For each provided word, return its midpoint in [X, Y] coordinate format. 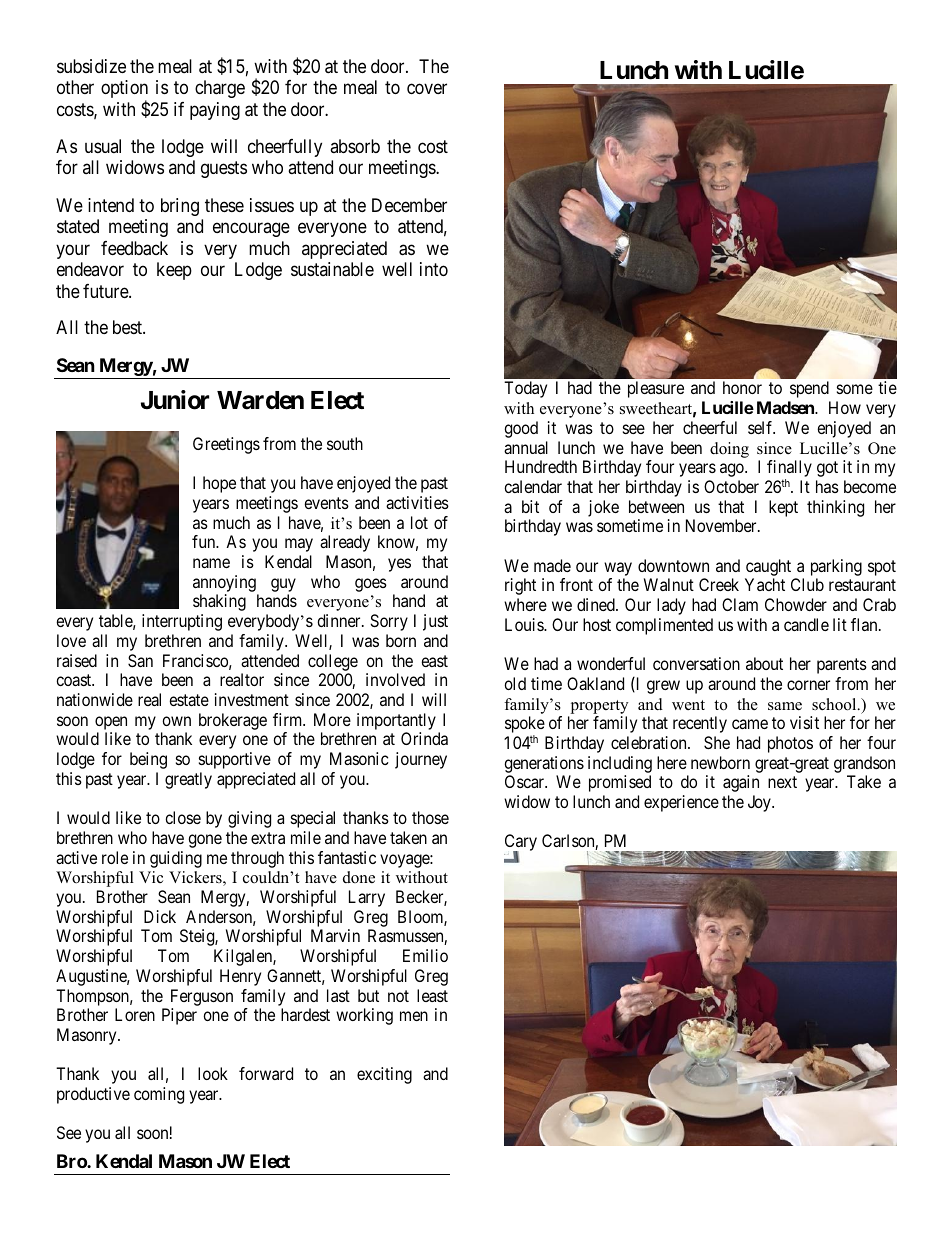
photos [790, 744]
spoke [525, 726]
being [148, 760]
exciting [384, 1075]
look [213, 1073]
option [124, 90]
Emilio [425, 955]
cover [427, 89]
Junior [175, 400]
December [409, 205]
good [521, 429]
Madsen [786, 407]
